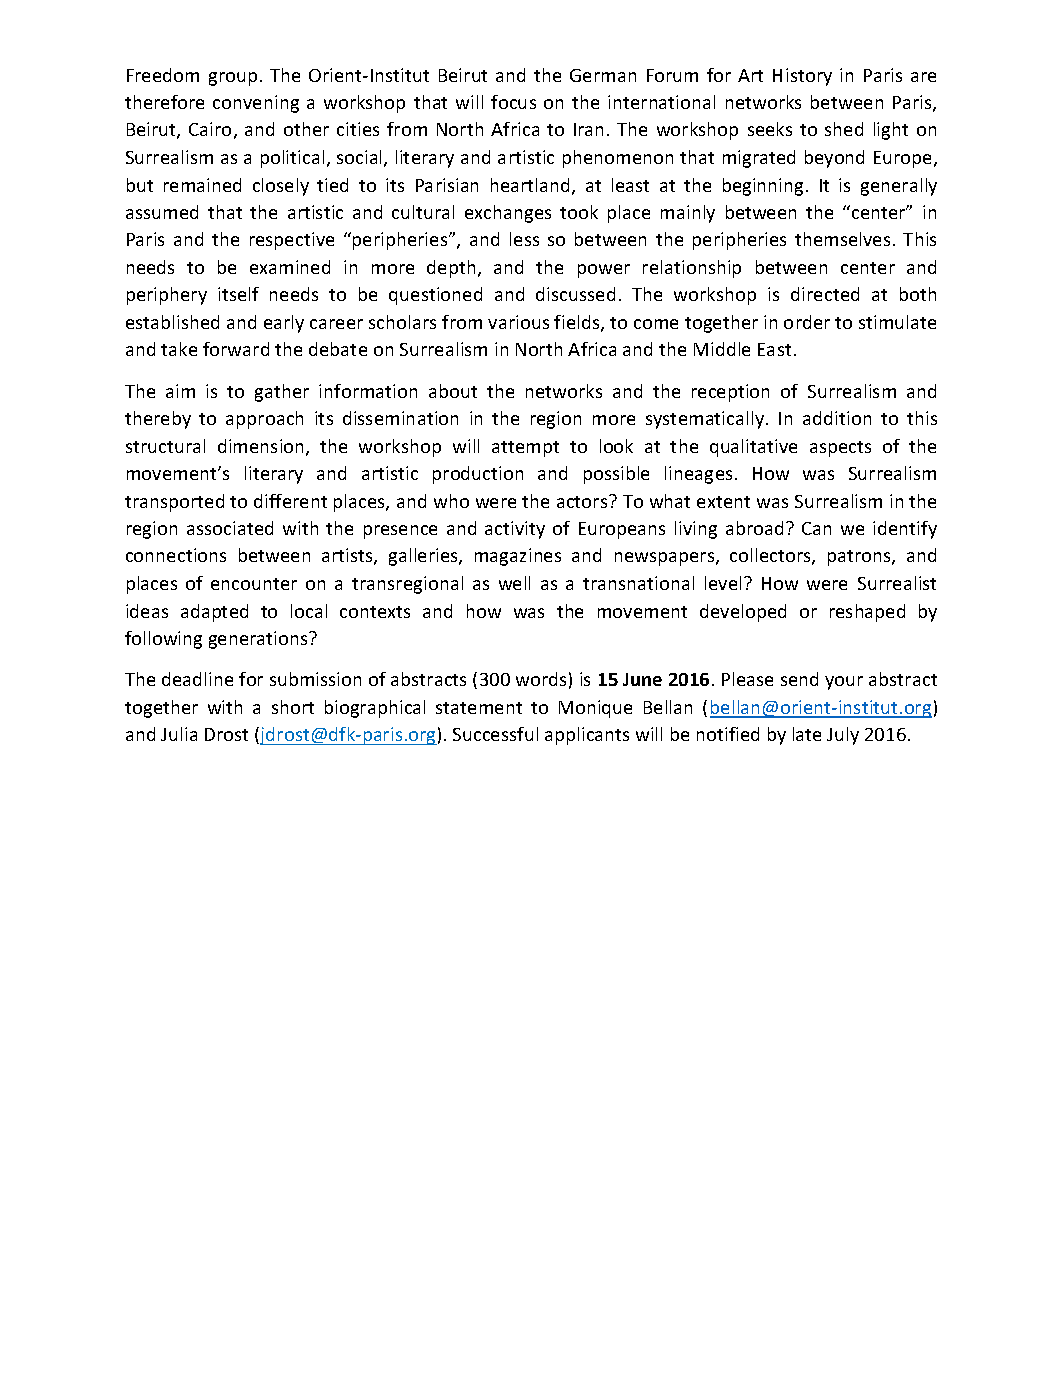 The height and width of the screenshot is (1376, 1063). Describe the element at coordinates (837, 418) in the screenshot. I see `addition` at that location.
